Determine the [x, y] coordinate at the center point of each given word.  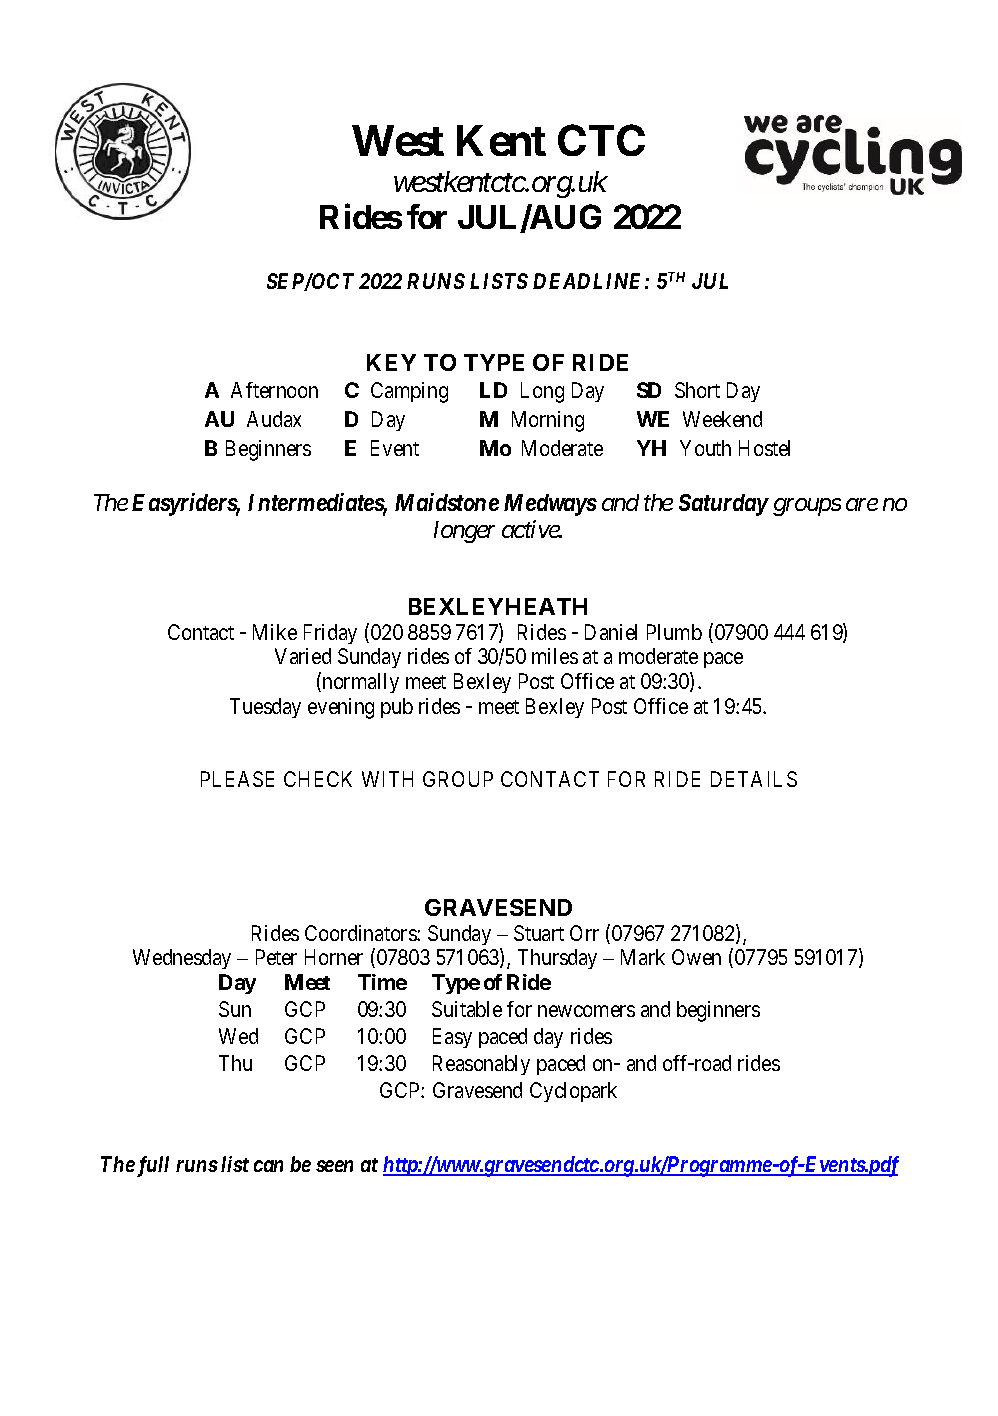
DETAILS [754, 779]
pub [397, 708]
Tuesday [265, 708]
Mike [275, 632]
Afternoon [274, 390]
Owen [696, 957]
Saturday [723, 505]
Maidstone [447, 502]
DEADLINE [589, 281]
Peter [276, 957]
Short [697, 390]
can [268, 1166]
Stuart [539, 933]
